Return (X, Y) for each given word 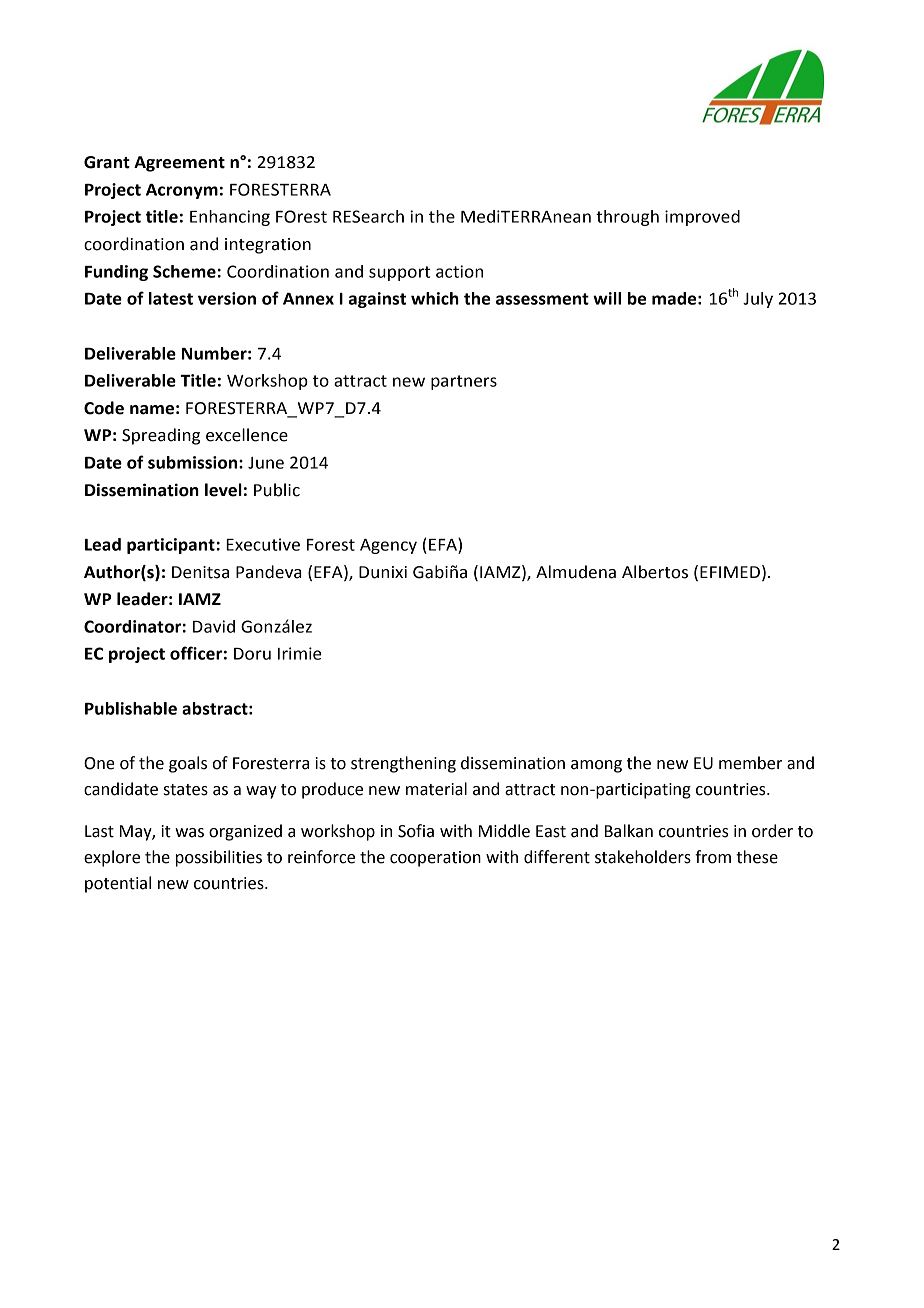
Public (277, 490)
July (758, 300)
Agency (388, 546)
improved (702, 218)
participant (171, 546)
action (459, 271)
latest (171, 298)
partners (464, 382)
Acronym (182, 191)
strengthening (403, 764)
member (750, 763)
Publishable (131, 708)
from (713, 857)
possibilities (219, 858)
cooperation (435, 859)
